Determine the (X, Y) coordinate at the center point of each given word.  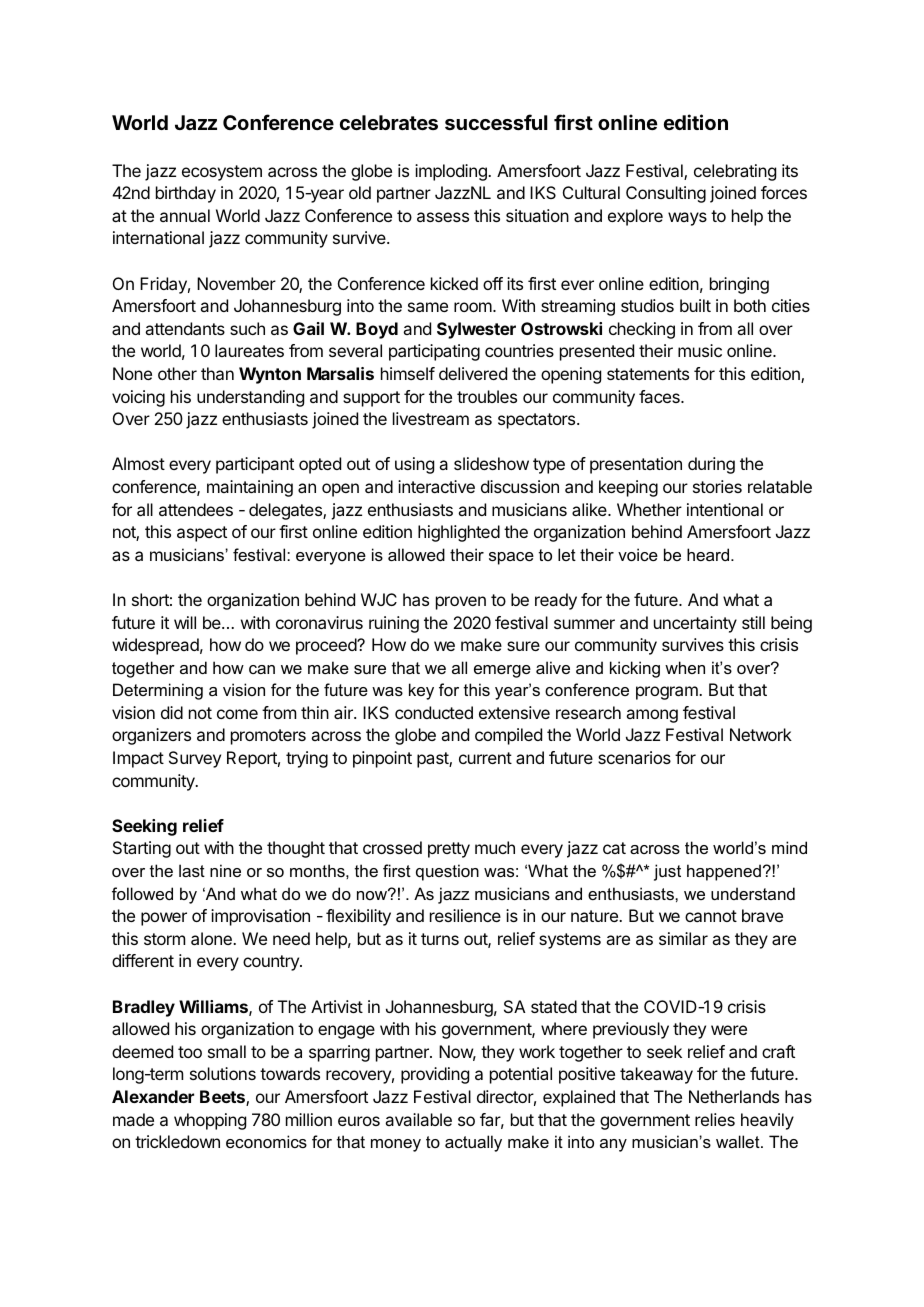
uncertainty (695, 624)
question (447, 872)
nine (225, 870)
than (217, 373)
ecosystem (222, 173)
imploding (452, 172)
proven (461, 603)
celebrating (735, 172)
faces (660, 396)
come (237, 714)
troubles (487, 396)
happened (724, 872)
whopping (210, 1121)
